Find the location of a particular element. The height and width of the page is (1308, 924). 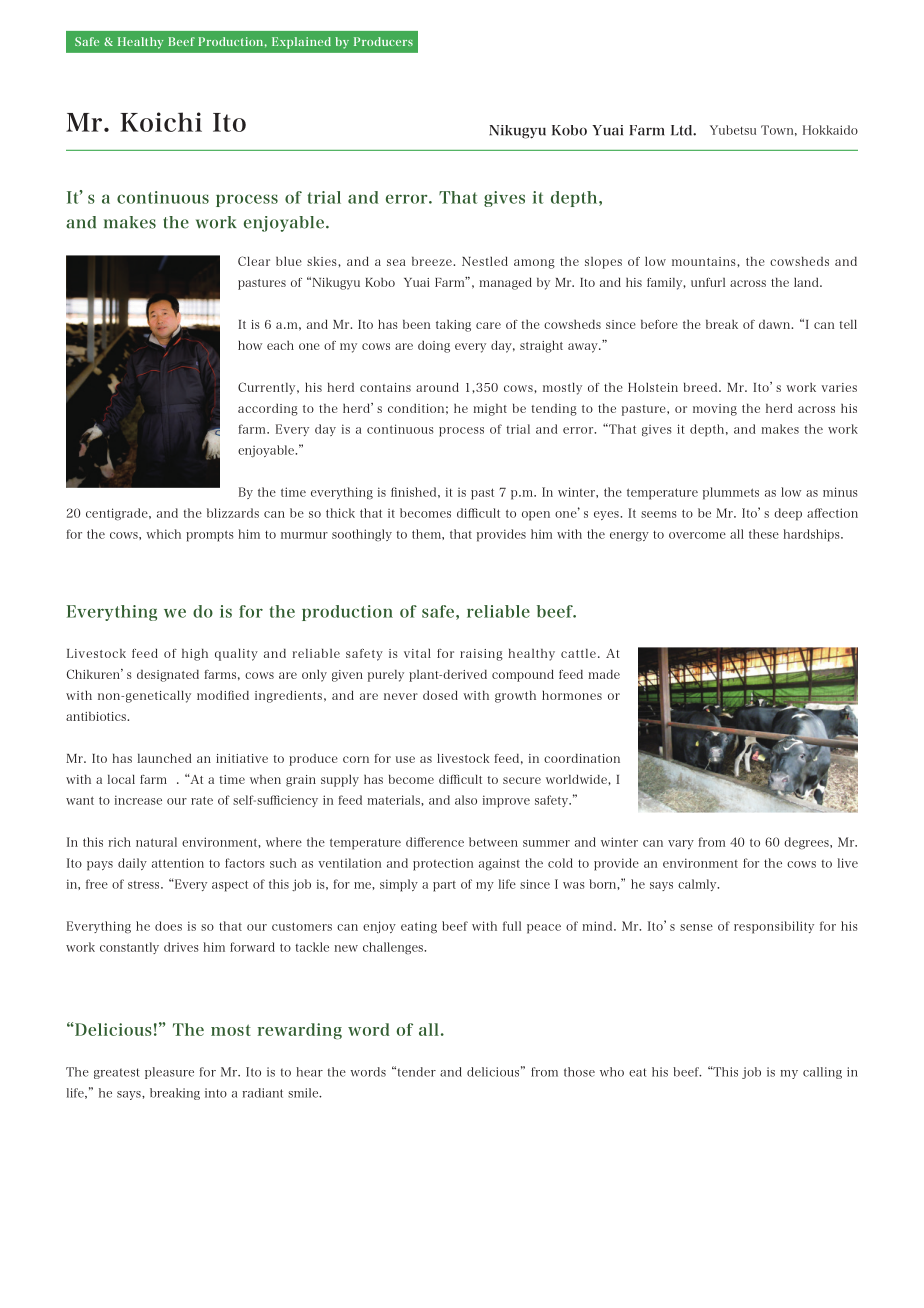

which is located at coordinates (163, 534).
